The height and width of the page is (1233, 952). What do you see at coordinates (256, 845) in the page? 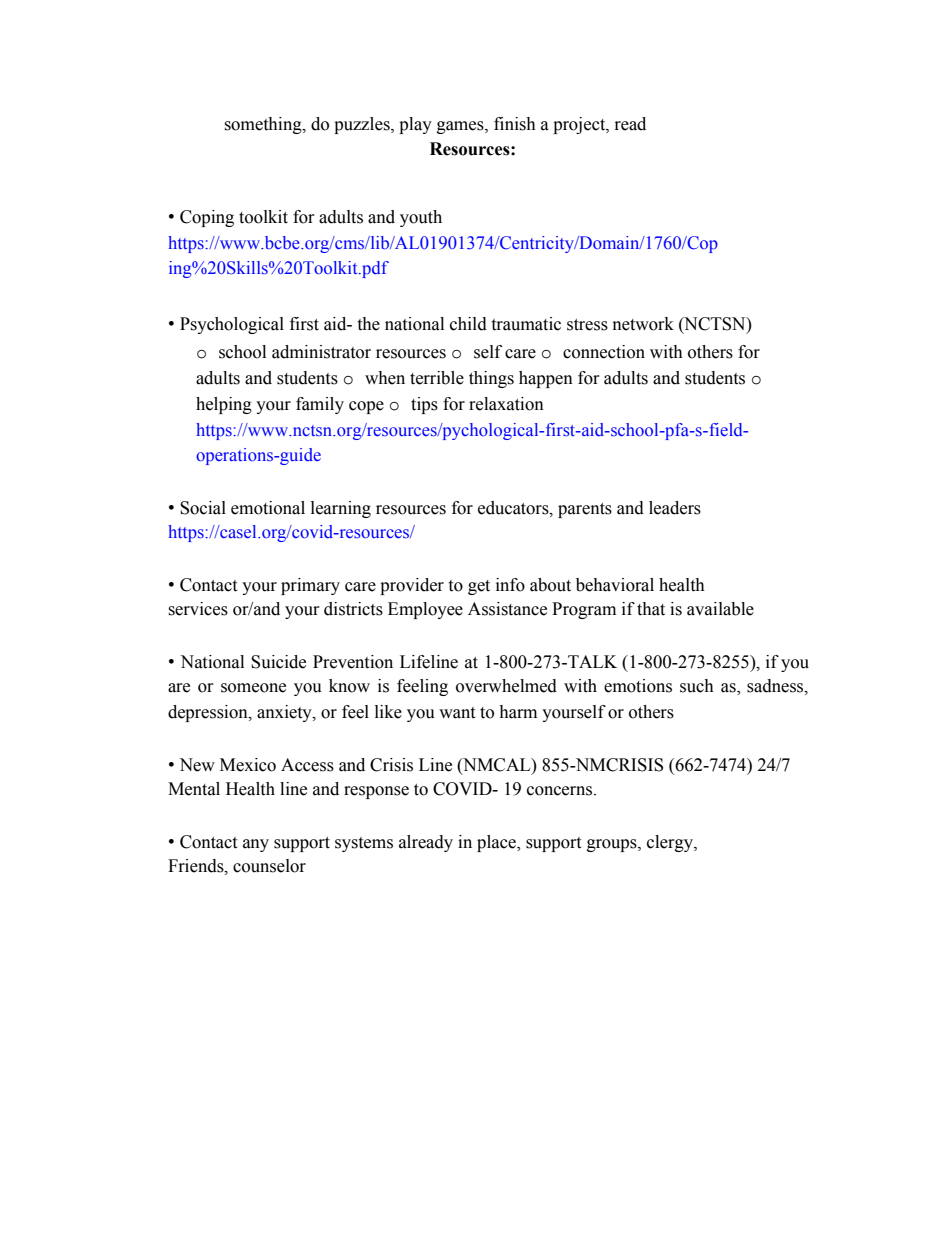
I see `any` at bounding box center [256, 845].
